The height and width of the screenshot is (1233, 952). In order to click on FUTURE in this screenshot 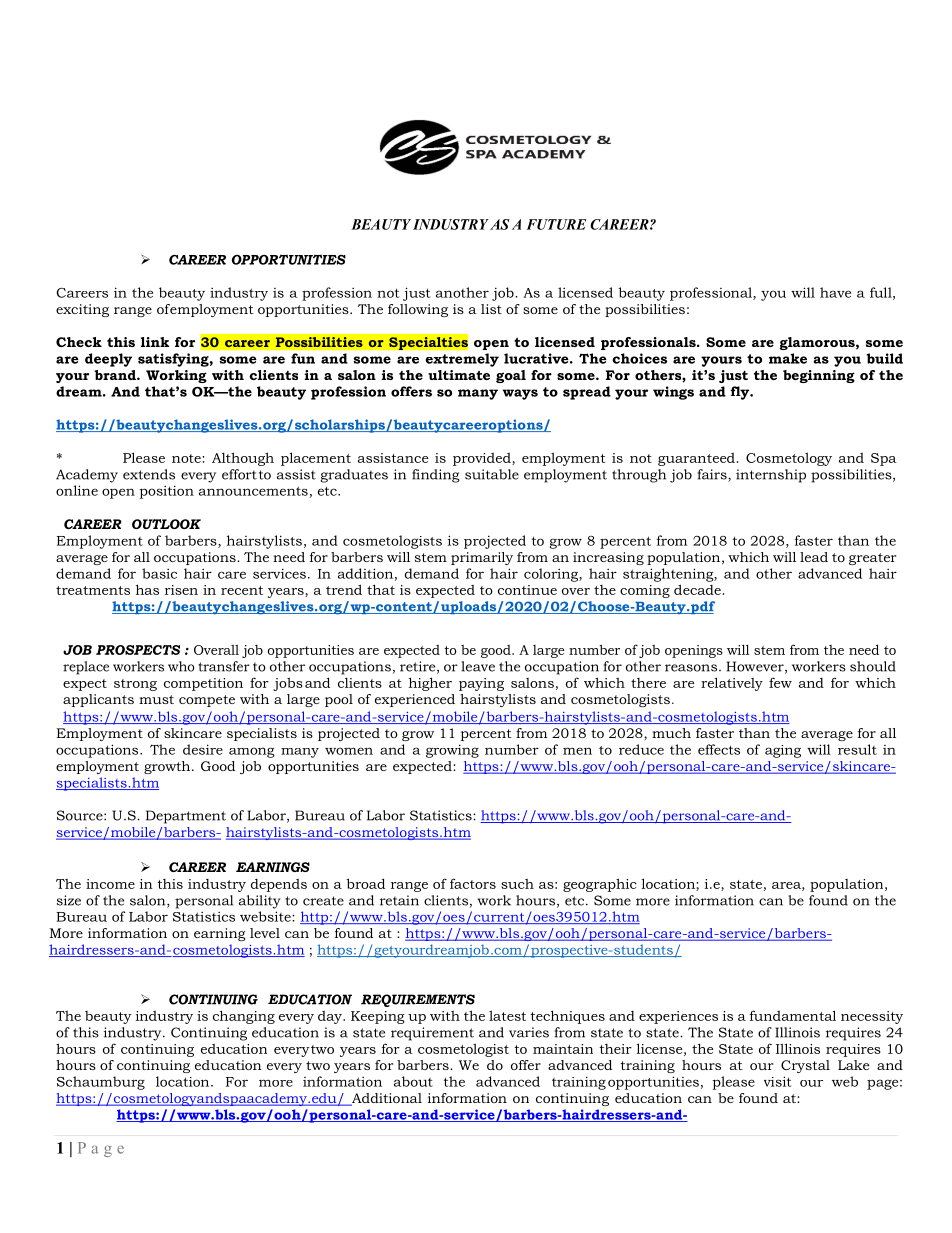, I will do `click(556, 224)`.
